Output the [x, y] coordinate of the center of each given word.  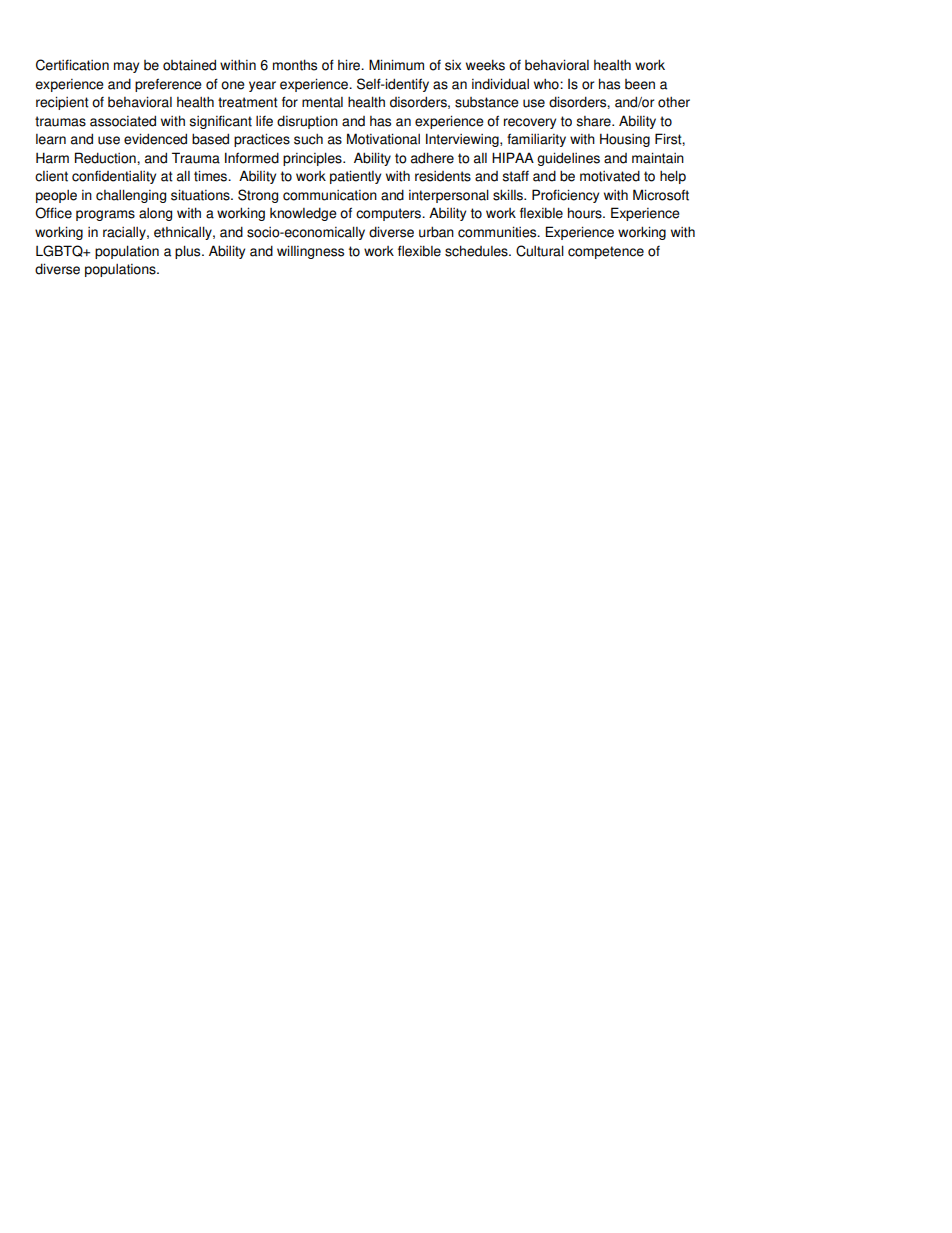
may [126, 67]
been [640, 84]
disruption [307, 122]
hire [350, 65]
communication [330, 195]
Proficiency [565, 196]
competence [606, 252]
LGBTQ [60, 251]
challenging [131, 196]
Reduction [106, 158]
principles [313, 159]
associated [123, 121]
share [594, 121]
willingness [310, 252]
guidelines [568, 159]
